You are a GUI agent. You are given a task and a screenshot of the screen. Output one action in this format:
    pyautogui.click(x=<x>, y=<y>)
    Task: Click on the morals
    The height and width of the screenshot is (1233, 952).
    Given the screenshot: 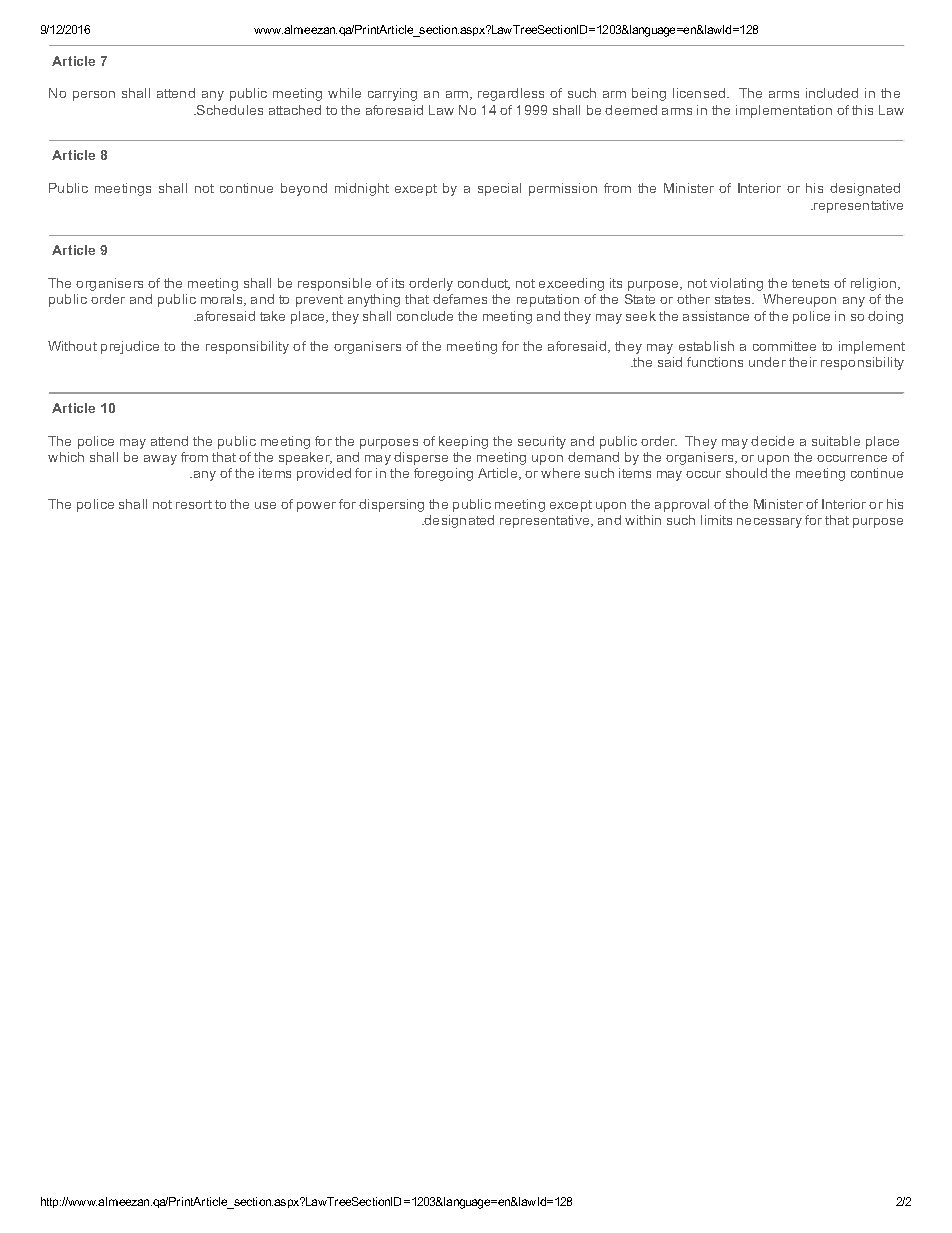 What is the action you would take?
    pyautogui.click(x=223, y=300)
